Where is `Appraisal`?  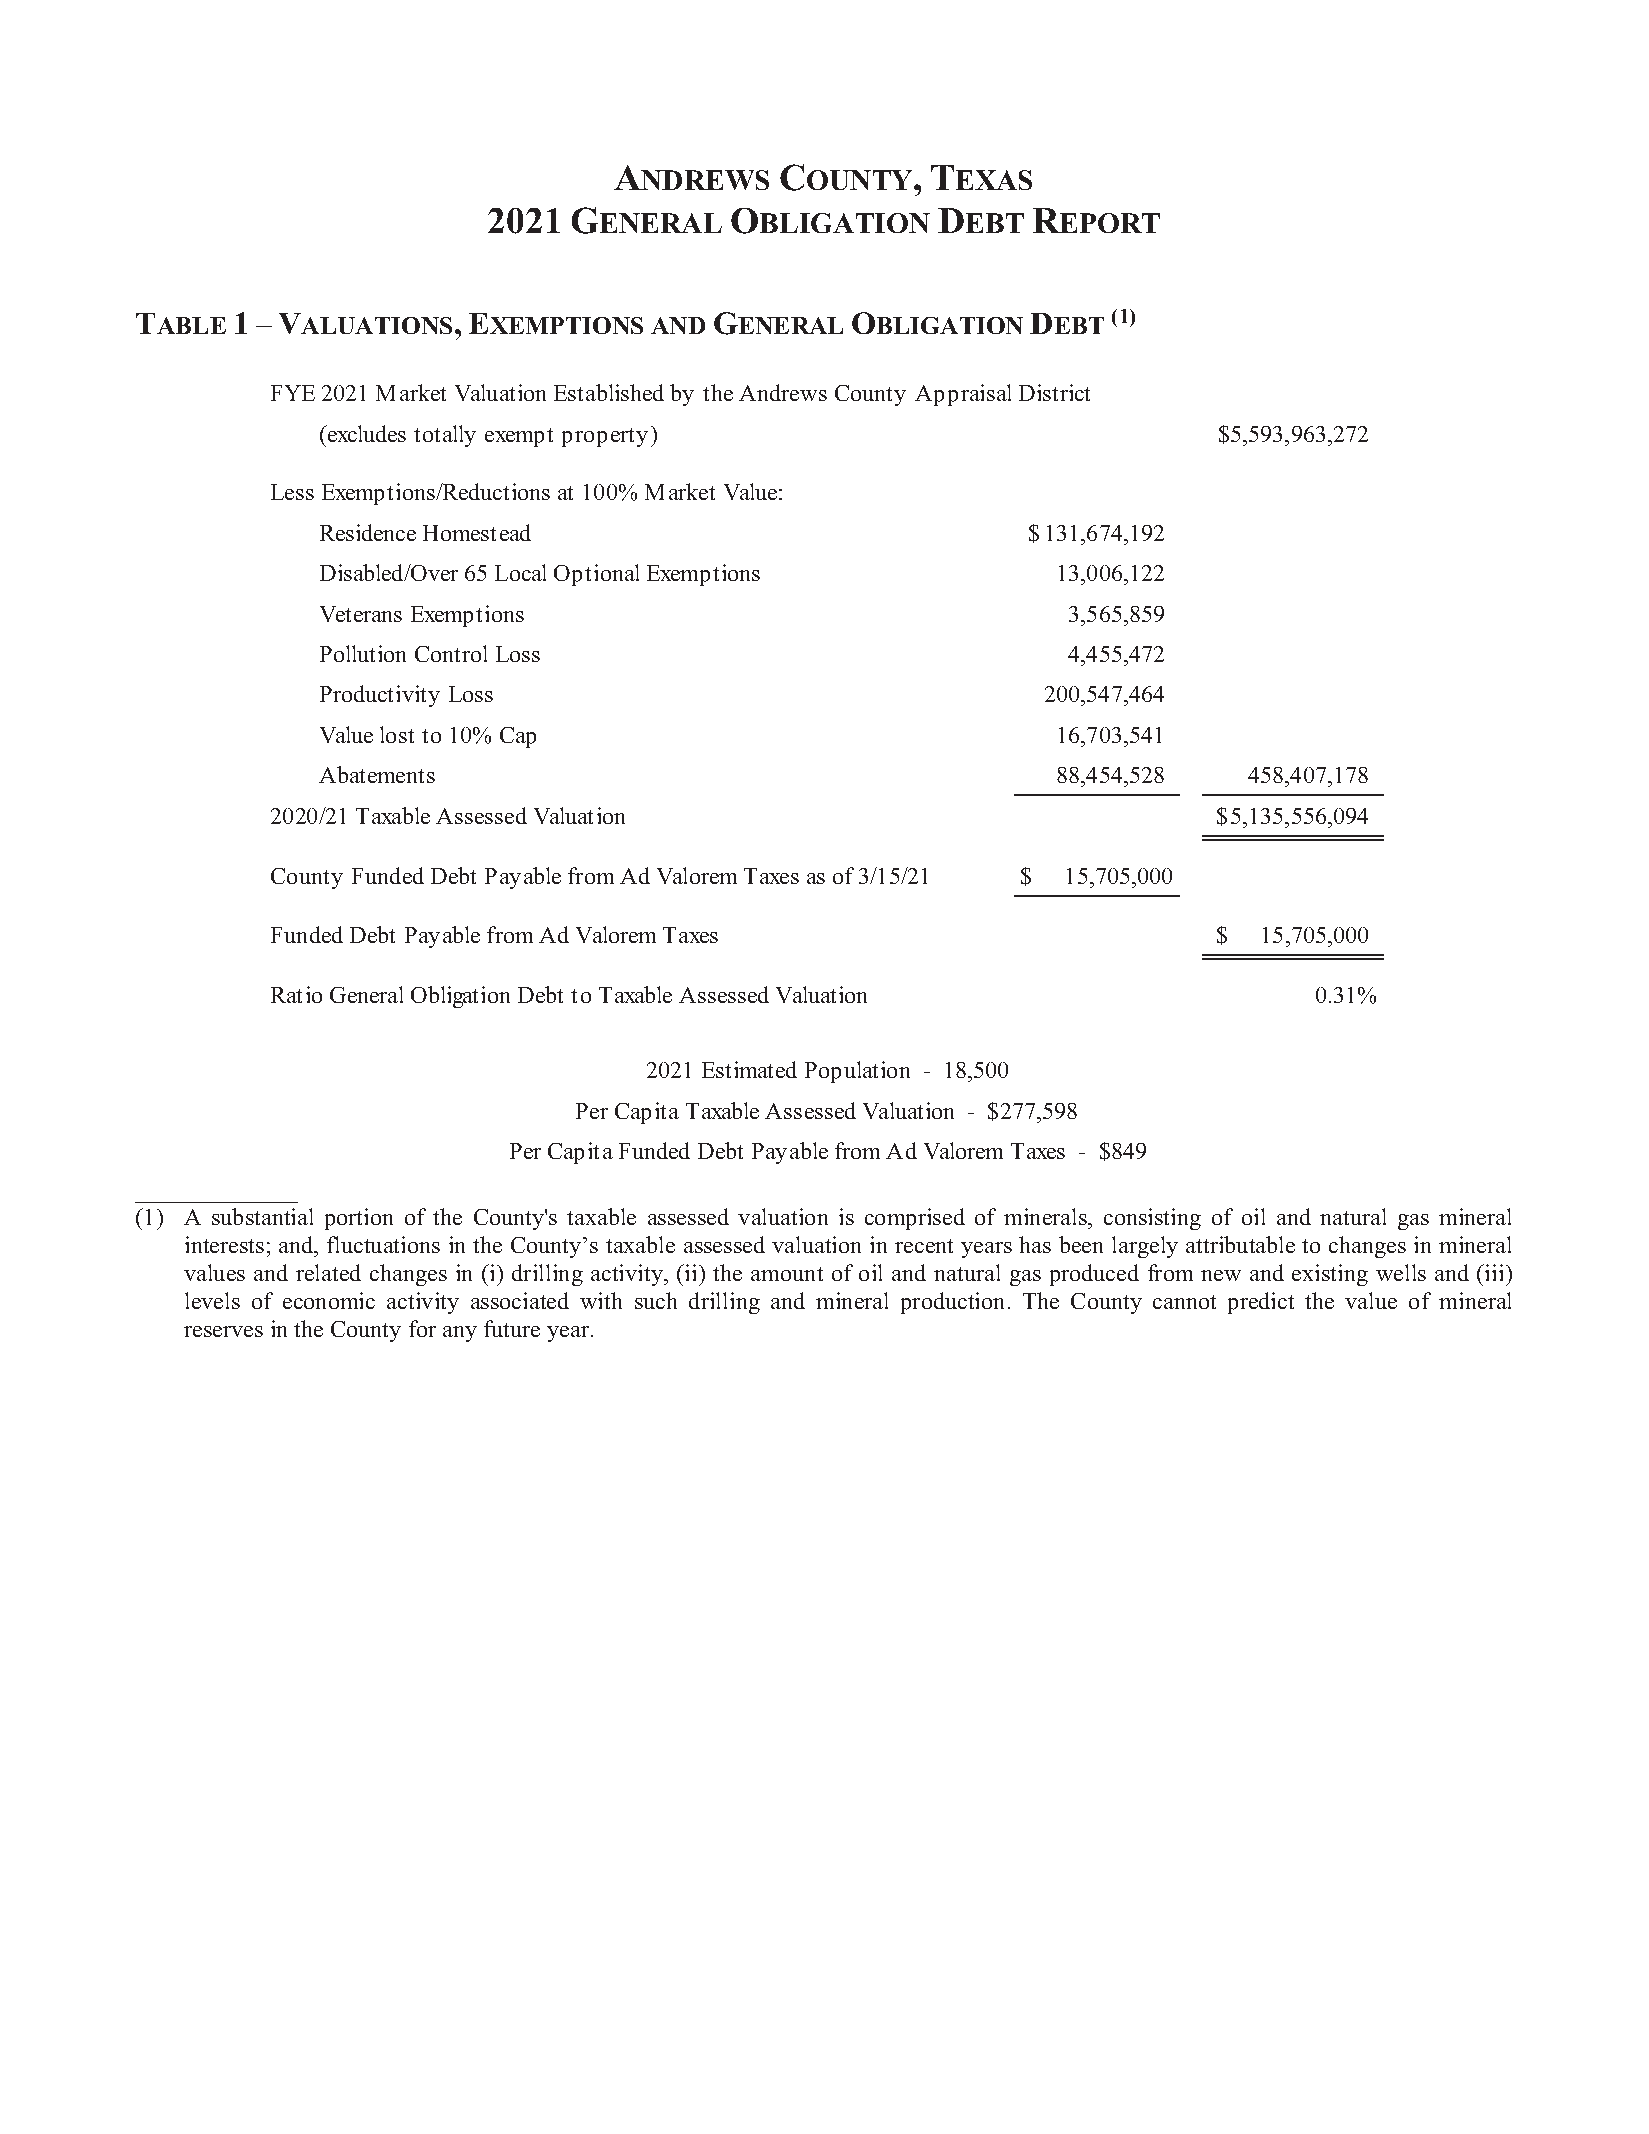
Appraisal is located at coordinates (963, 395).
